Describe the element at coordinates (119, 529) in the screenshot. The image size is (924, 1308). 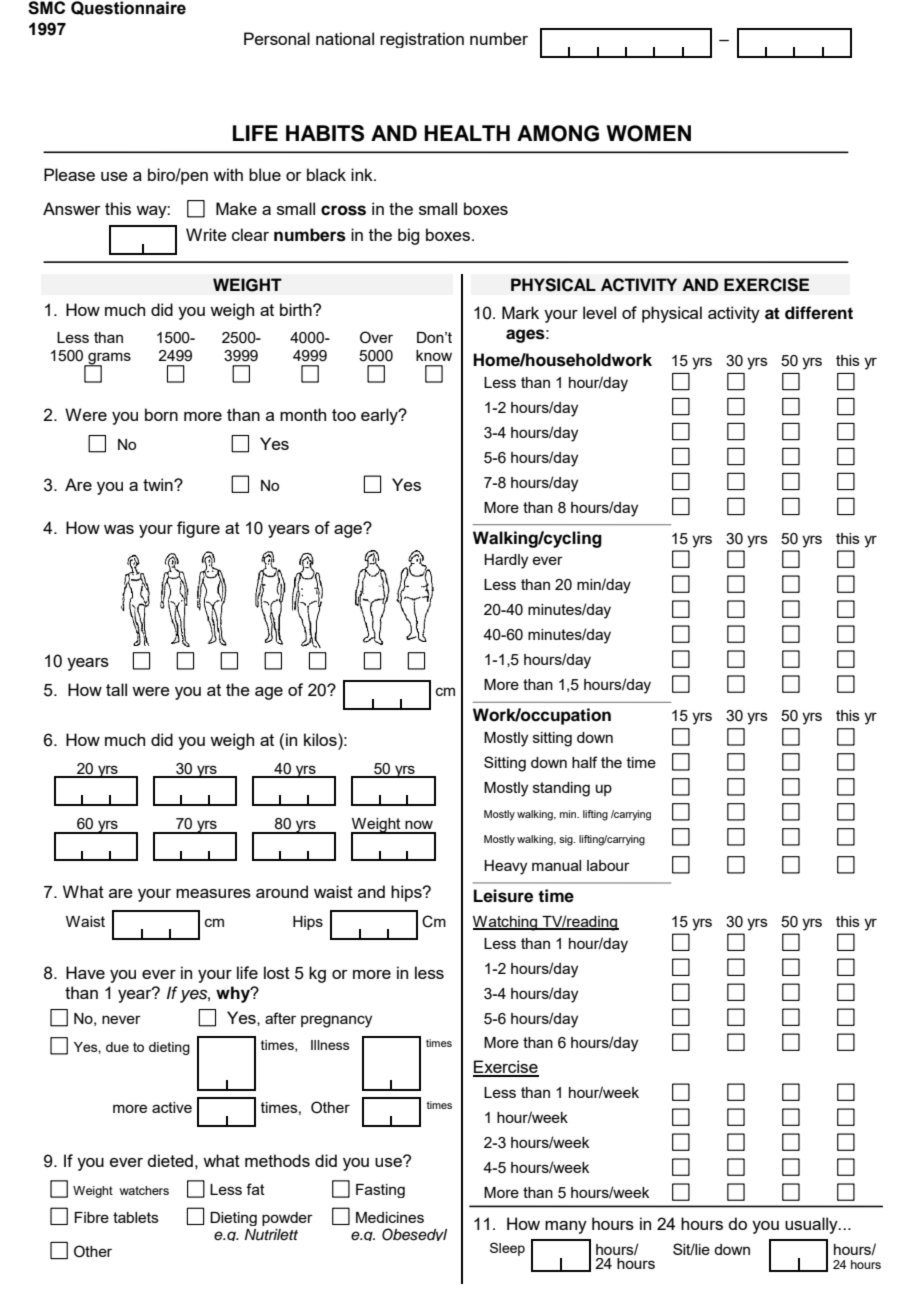
I see `was` at that location.
